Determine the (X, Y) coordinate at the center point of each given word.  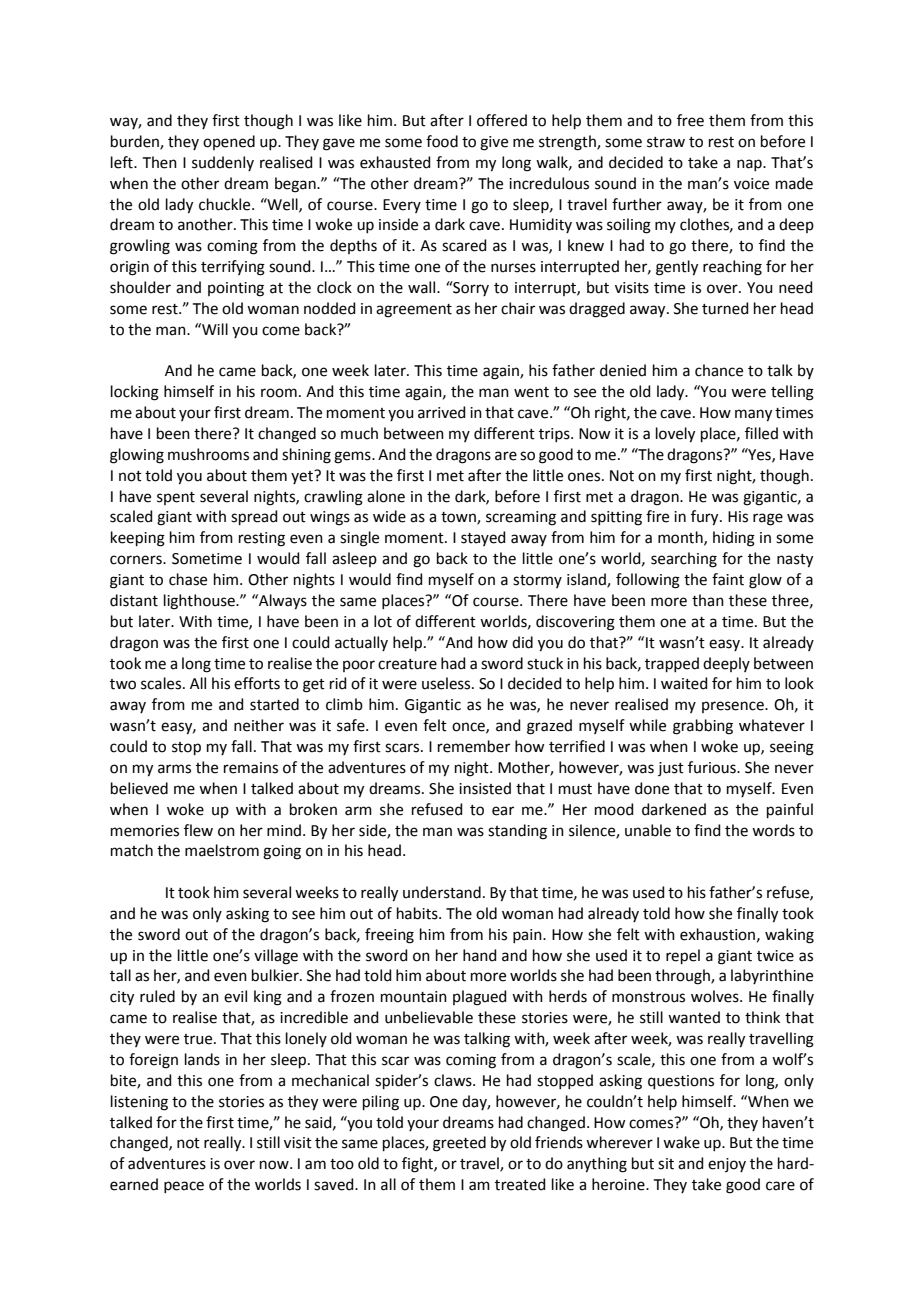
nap (750, 165)
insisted (485, 788)
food (442, 141)
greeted (459, 1144)
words (773, 830)
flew (198, 830)
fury (706, 518)
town (459, 518)
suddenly (223, 163)
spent (176, 498)
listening (139, 1103)
